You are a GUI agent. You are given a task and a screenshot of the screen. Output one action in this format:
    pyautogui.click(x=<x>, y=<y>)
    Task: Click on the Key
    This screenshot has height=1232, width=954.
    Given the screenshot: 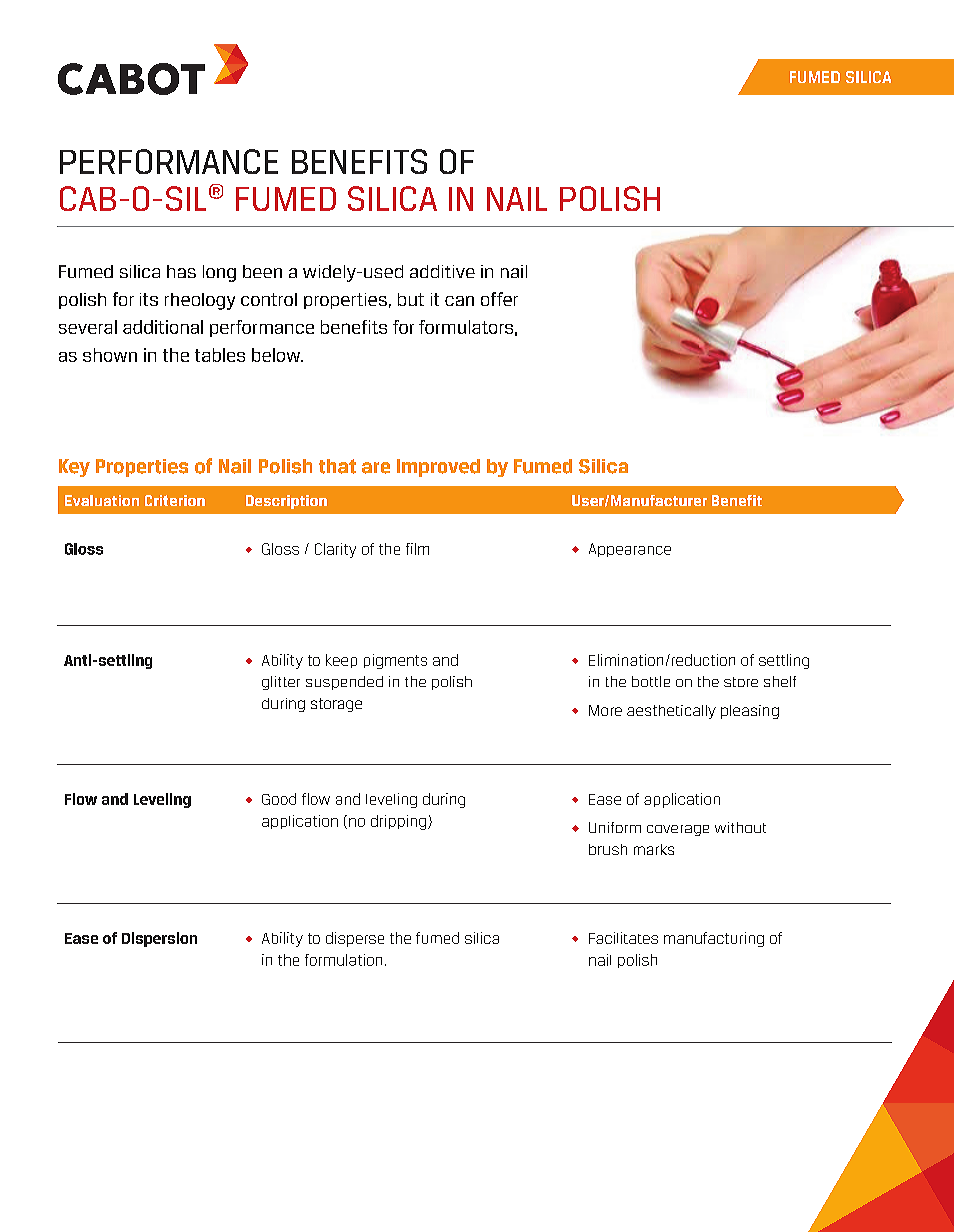 What is the action you would take?
    pyautogui.click(x=74, y=468)
